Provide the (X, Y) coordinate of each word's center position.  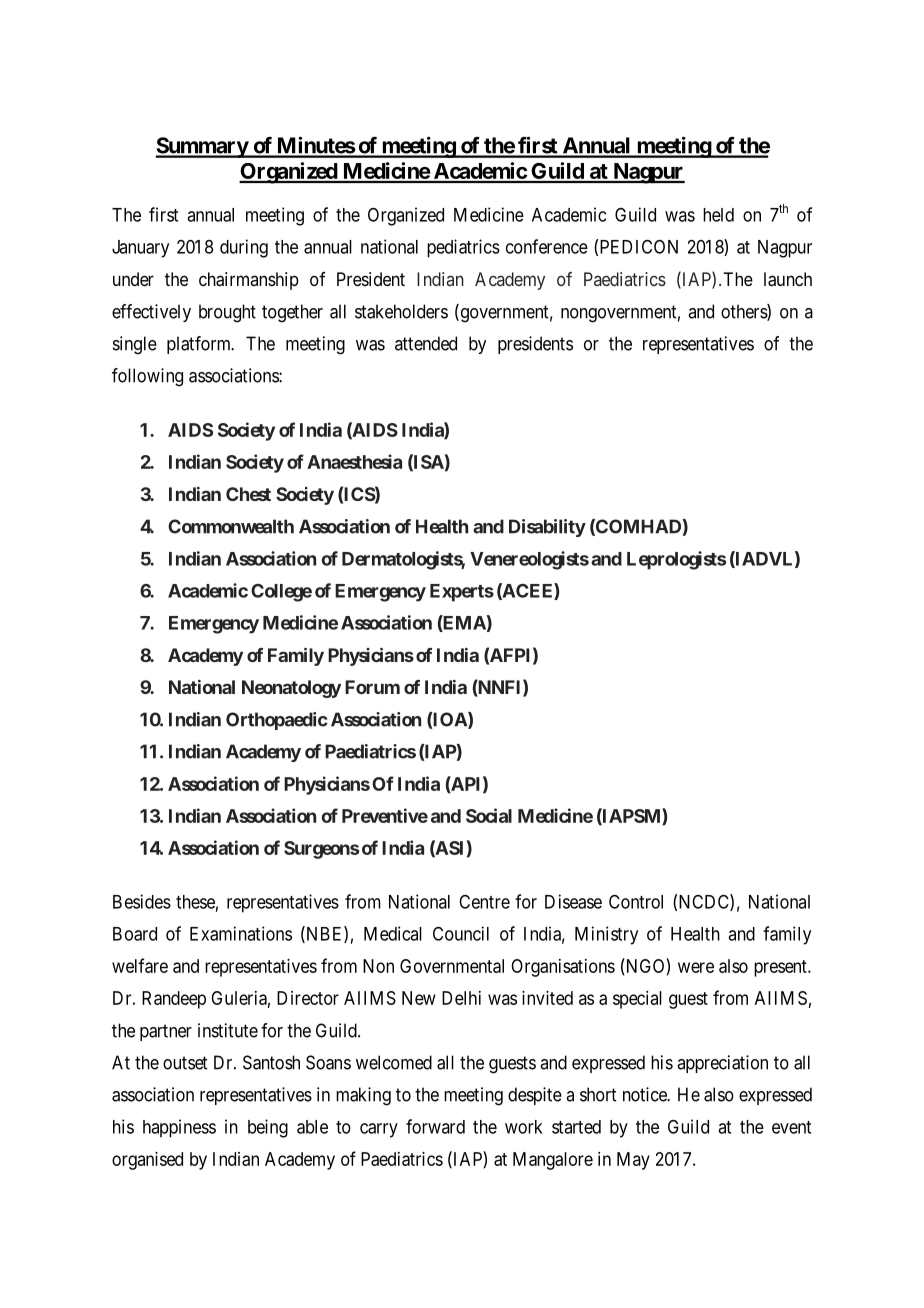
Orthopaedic (277, 721)
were (696, 967)
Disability (547, 528)
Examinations (241, 933)
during (244, 248)
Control (636, 901)
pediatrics (463, 248)
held (718, 215)
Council (461, 933)
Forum (372, 687)
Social (489, 815)
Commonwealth (231, 526)
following (147, 377)
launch (788, 279)
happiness (179, 1128)
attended (426, 343)
